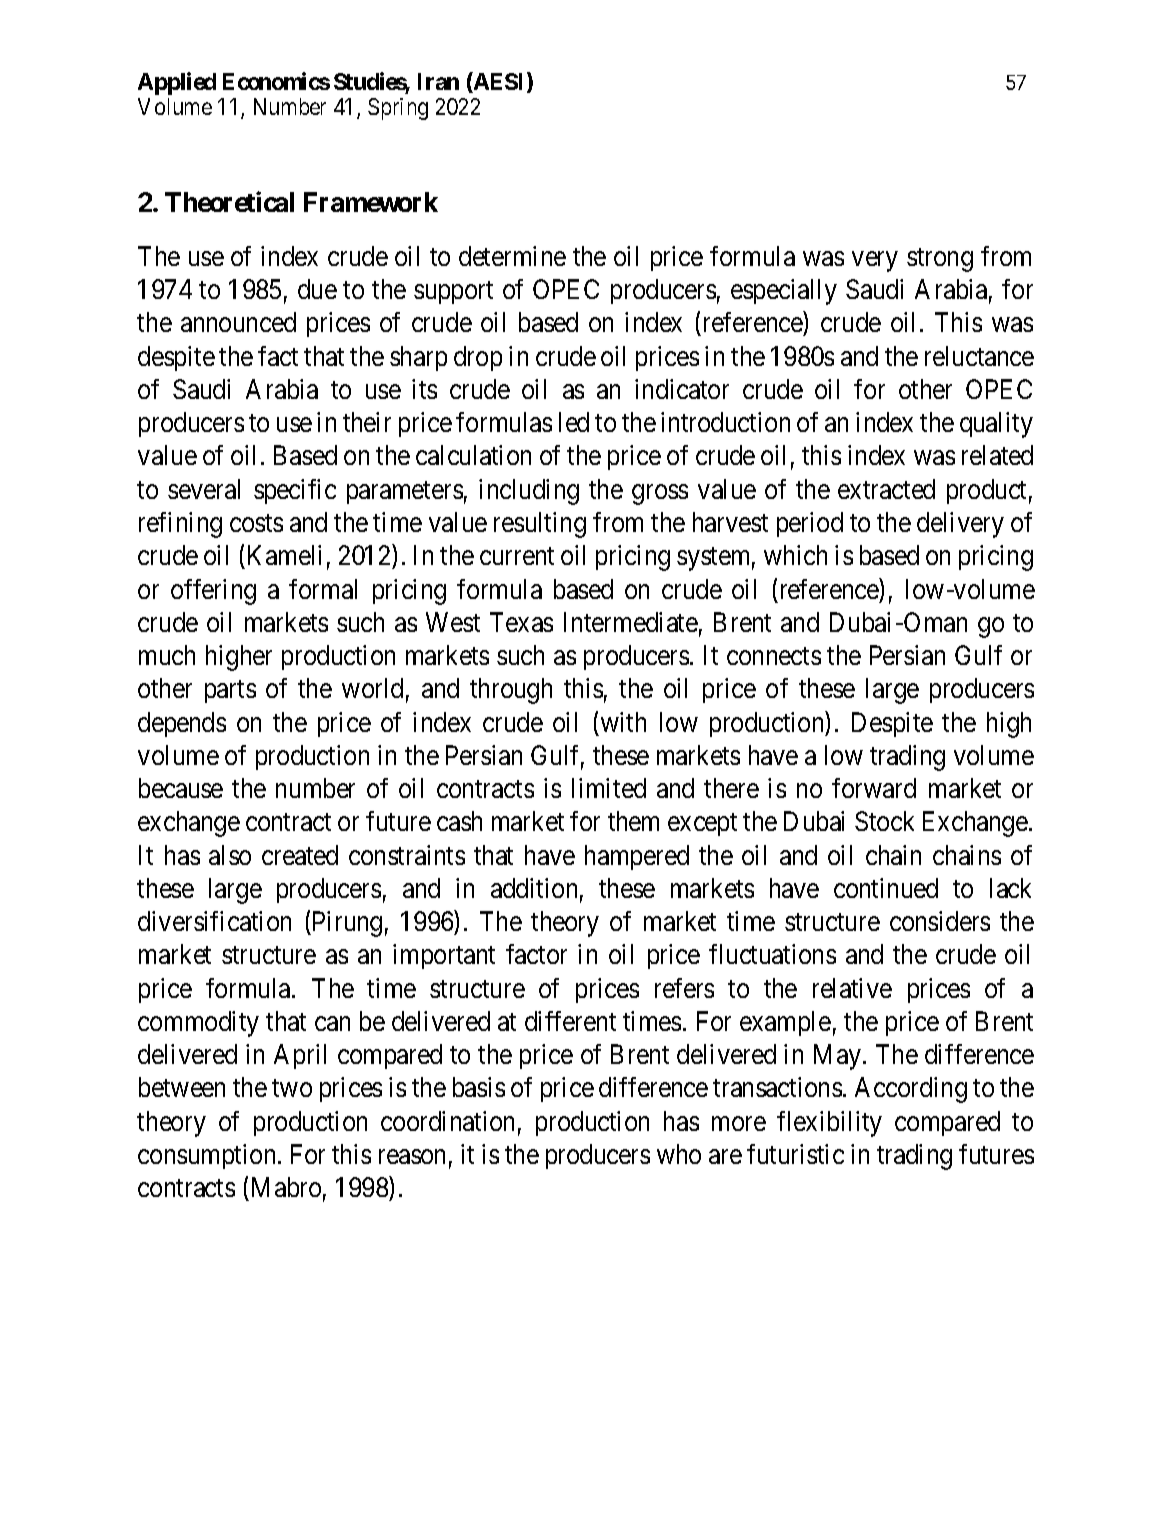 The height and width of the page is (1516, 1172). Describe the element at coordinates (631, 622) in the page. I see `Intermediate` at that location.
